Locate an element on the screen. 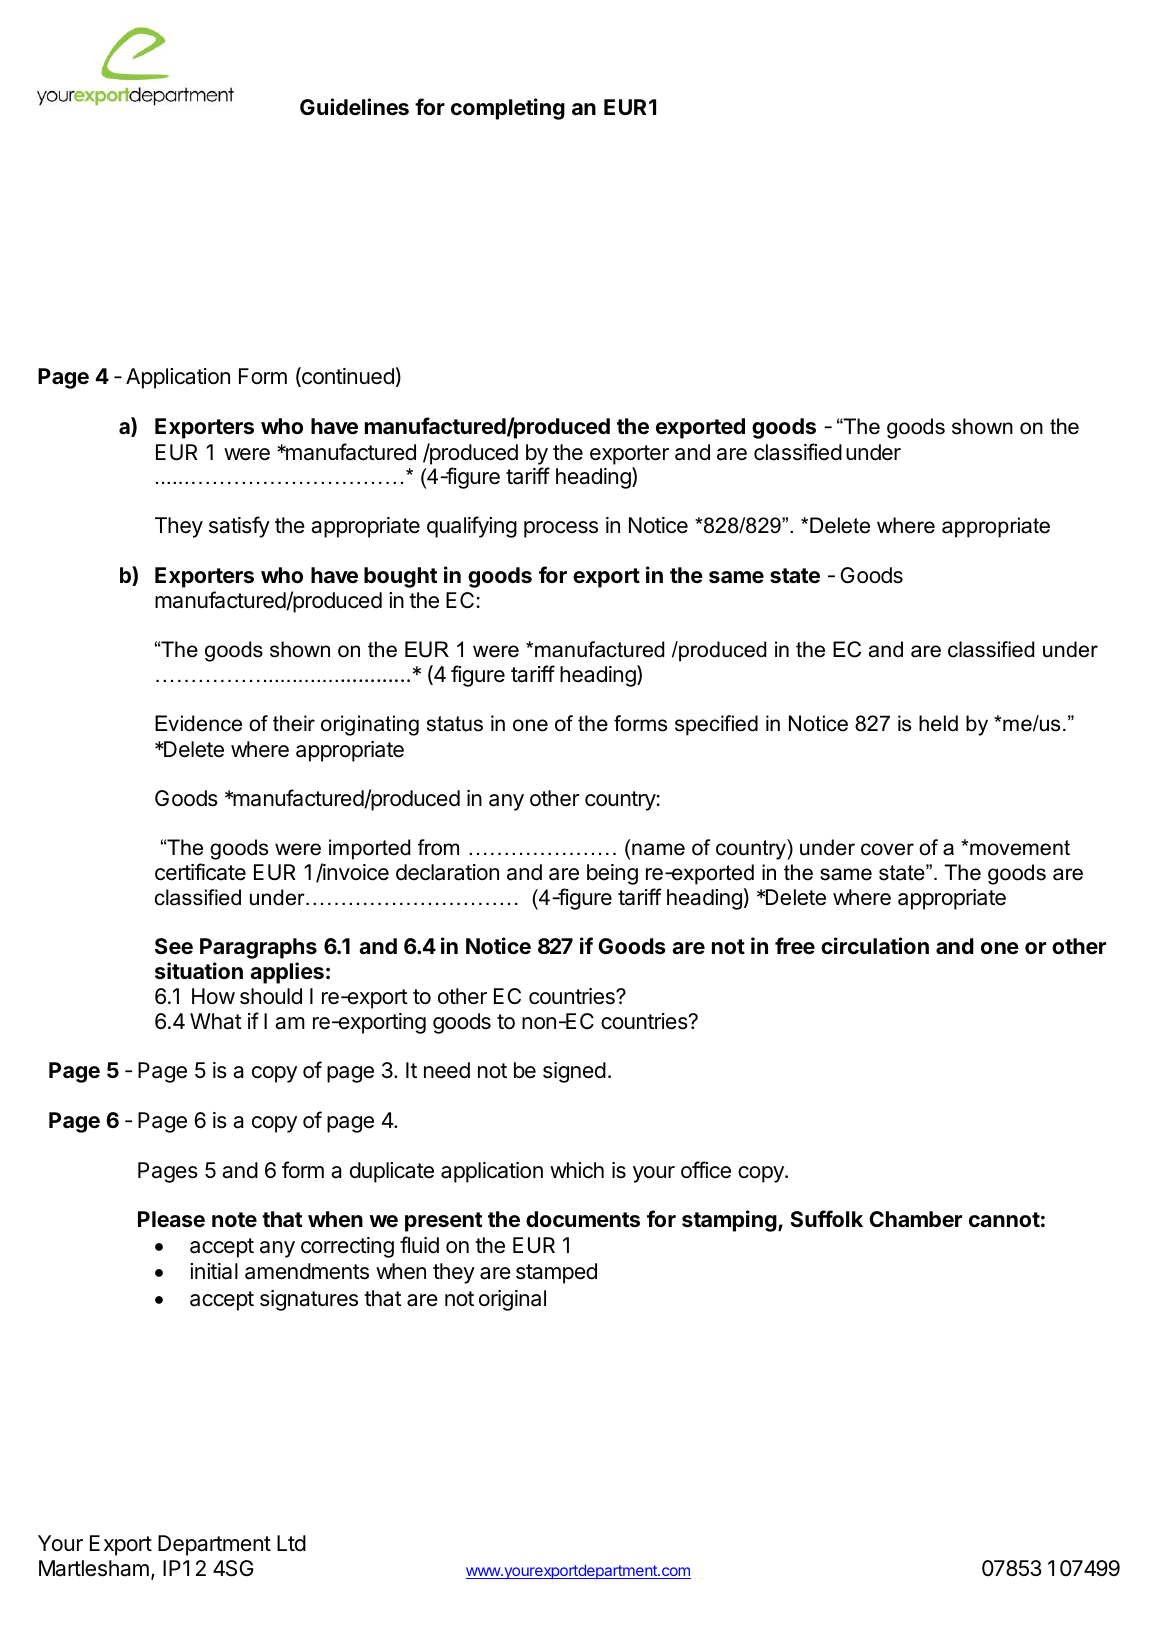 The image size is (1168, 1651). satisfy is located at coordinates (239, 527).
